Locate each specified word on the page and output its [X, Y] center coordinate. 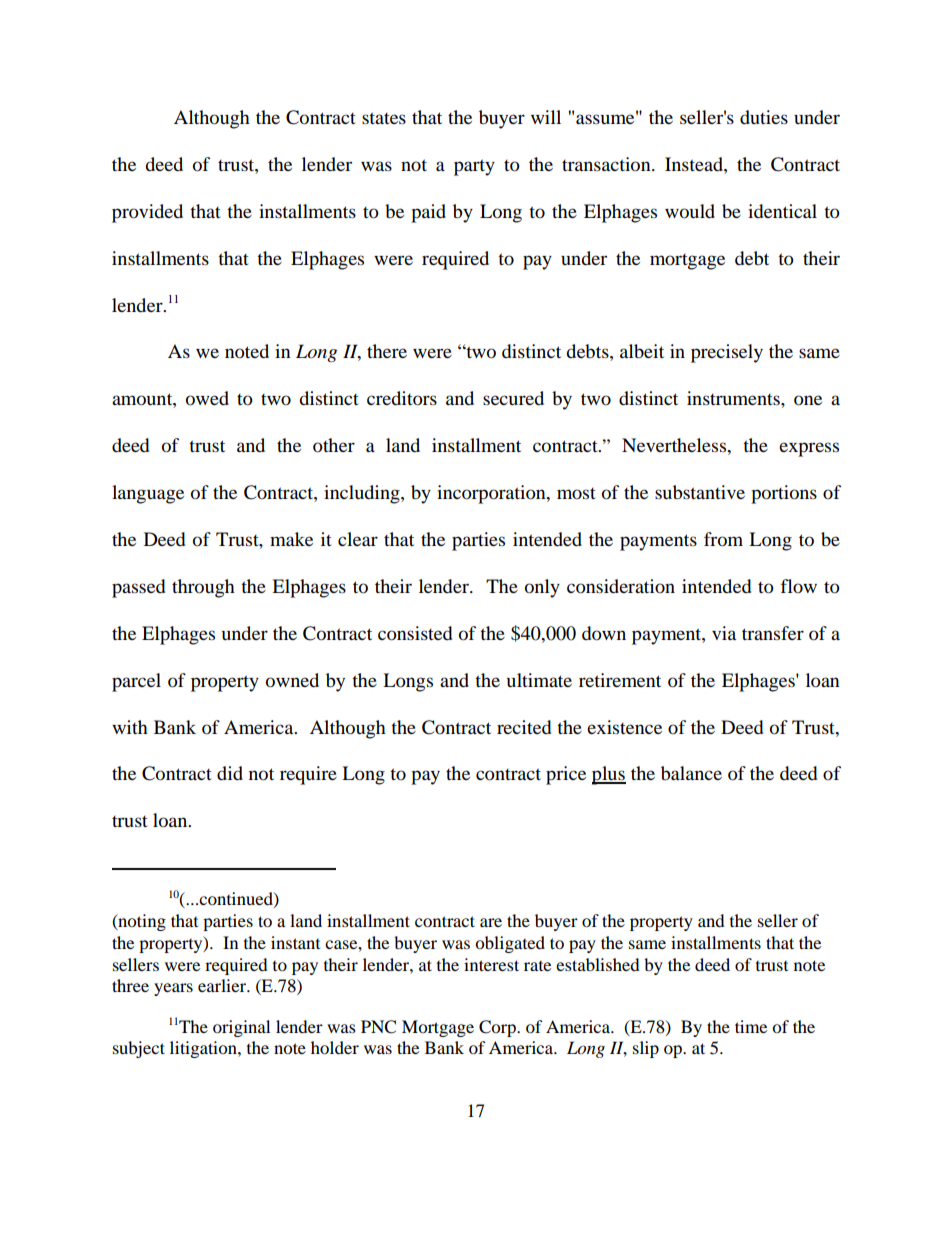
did [230, 773]
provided [147, 213]
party [474, 167]
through [203, 588]
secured [513, 398]
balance [691, 773]
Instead [695, 164]
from [723, 539]
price [566, 775]
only [542, 588]
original [241, 1028]
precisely [727, 353]
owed [207, 398]
